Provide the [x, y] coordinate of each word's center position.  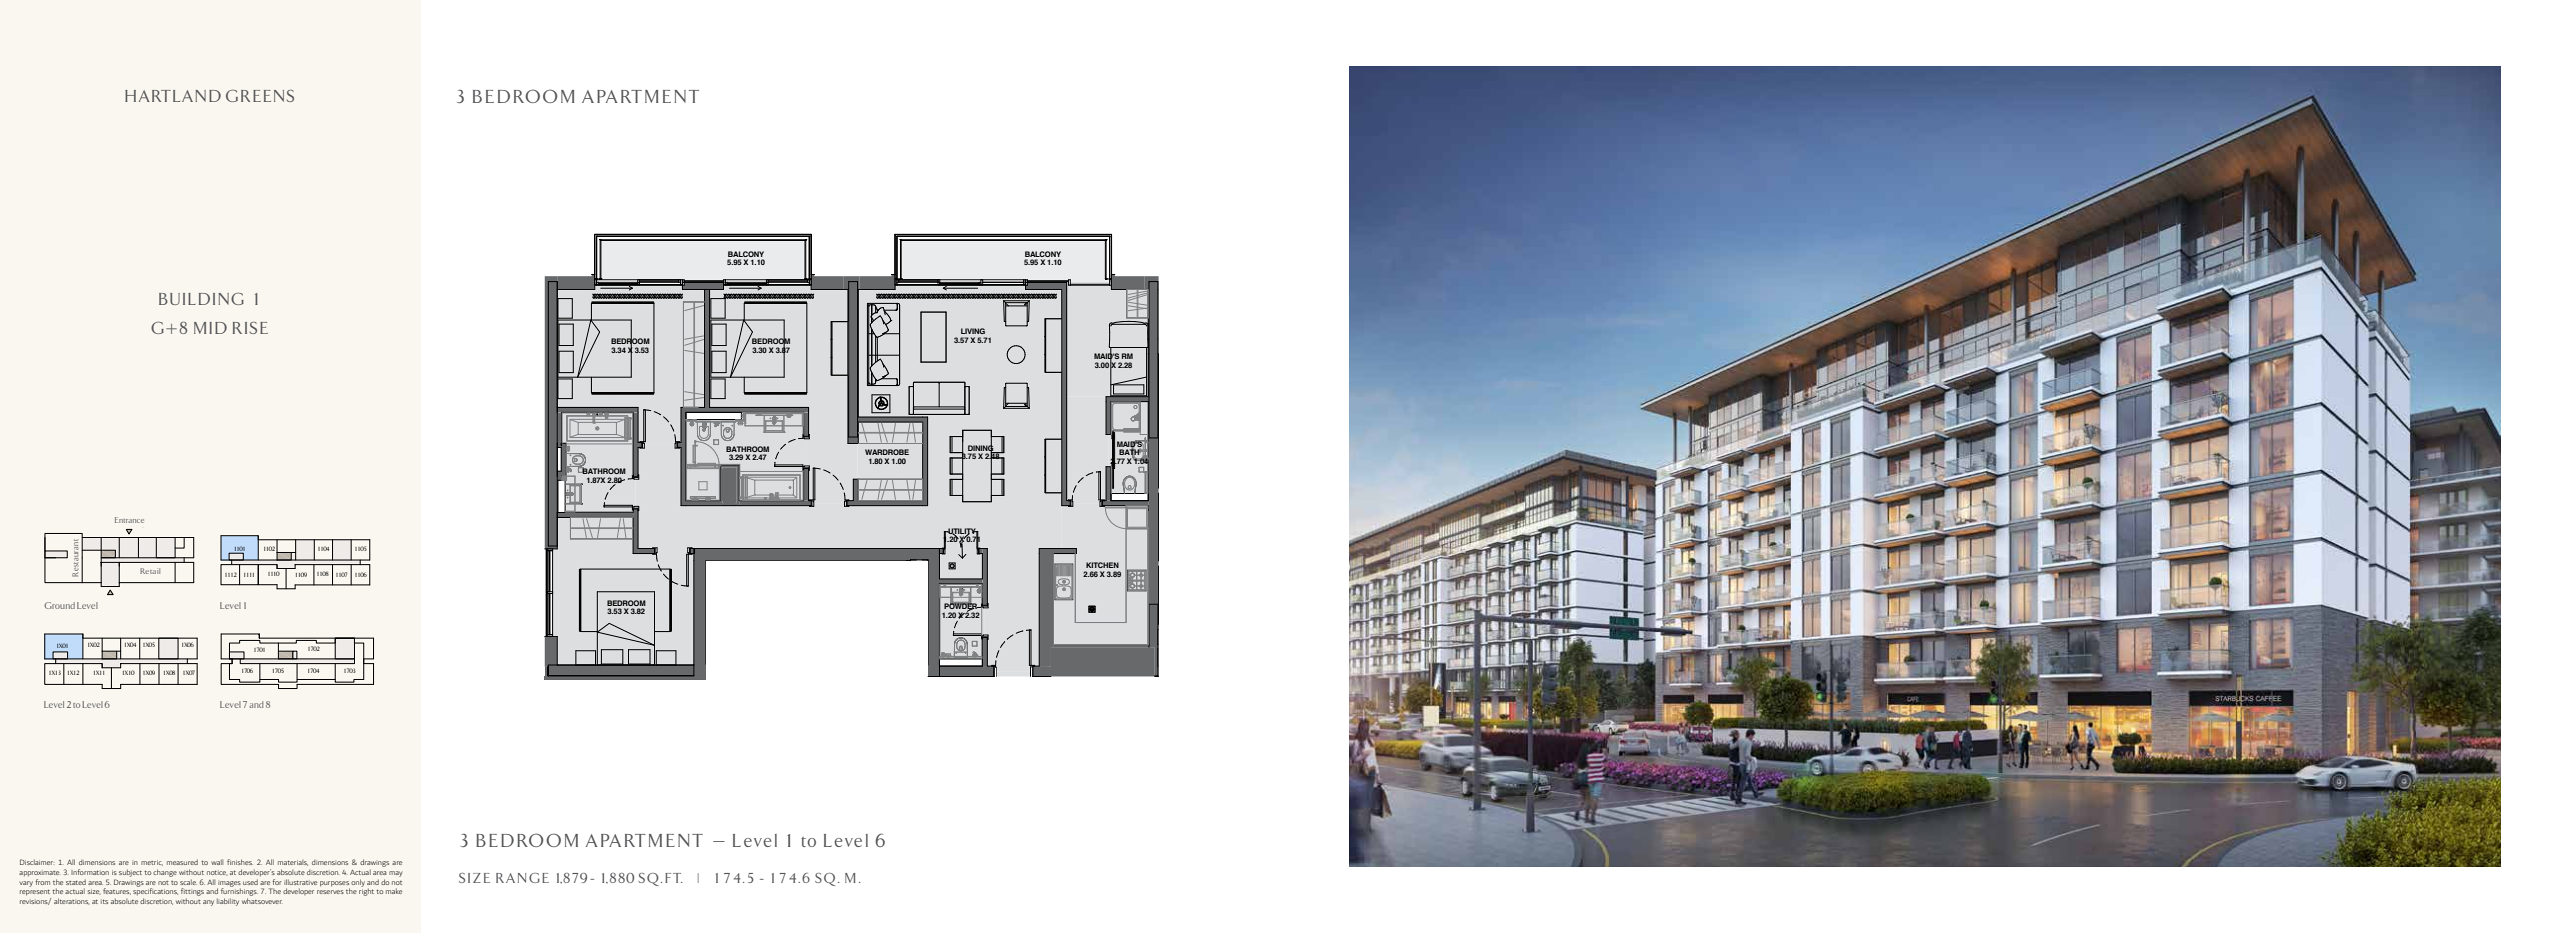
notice [217, 873]
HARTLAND [173, 96]
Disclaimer [36, 862]
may [395, 874]
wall [217, 862]
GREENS [260, 95]
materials [293, 863]
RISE [250, 327]
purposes [335, 885]
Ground [59, 605]
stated [76, 882]
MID [210, 328]
